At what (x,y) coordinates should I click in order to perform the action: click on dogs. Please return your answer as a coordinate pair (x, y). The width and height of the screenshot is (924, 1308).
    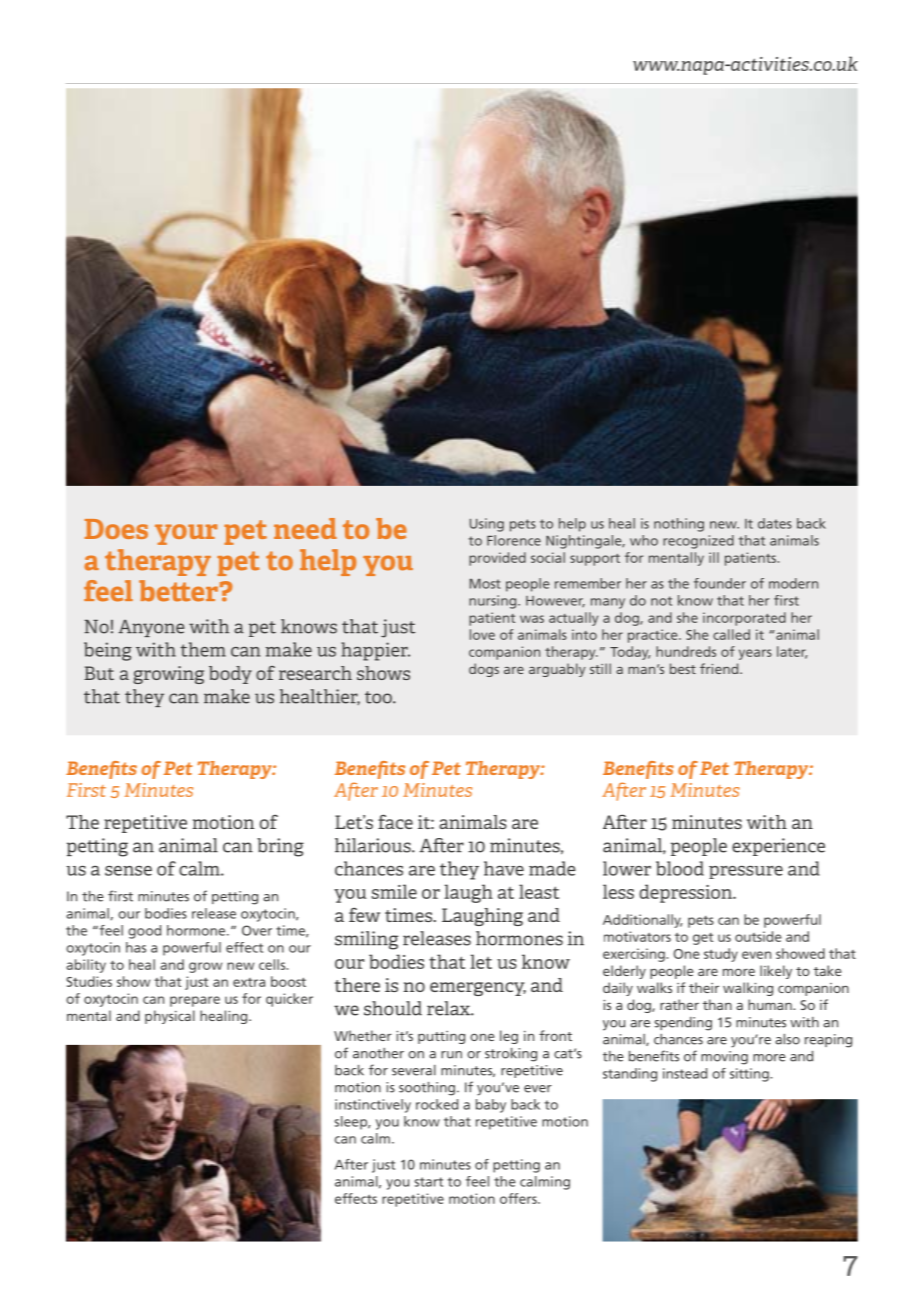
    Looking at the image, I should click on (484, 670).
